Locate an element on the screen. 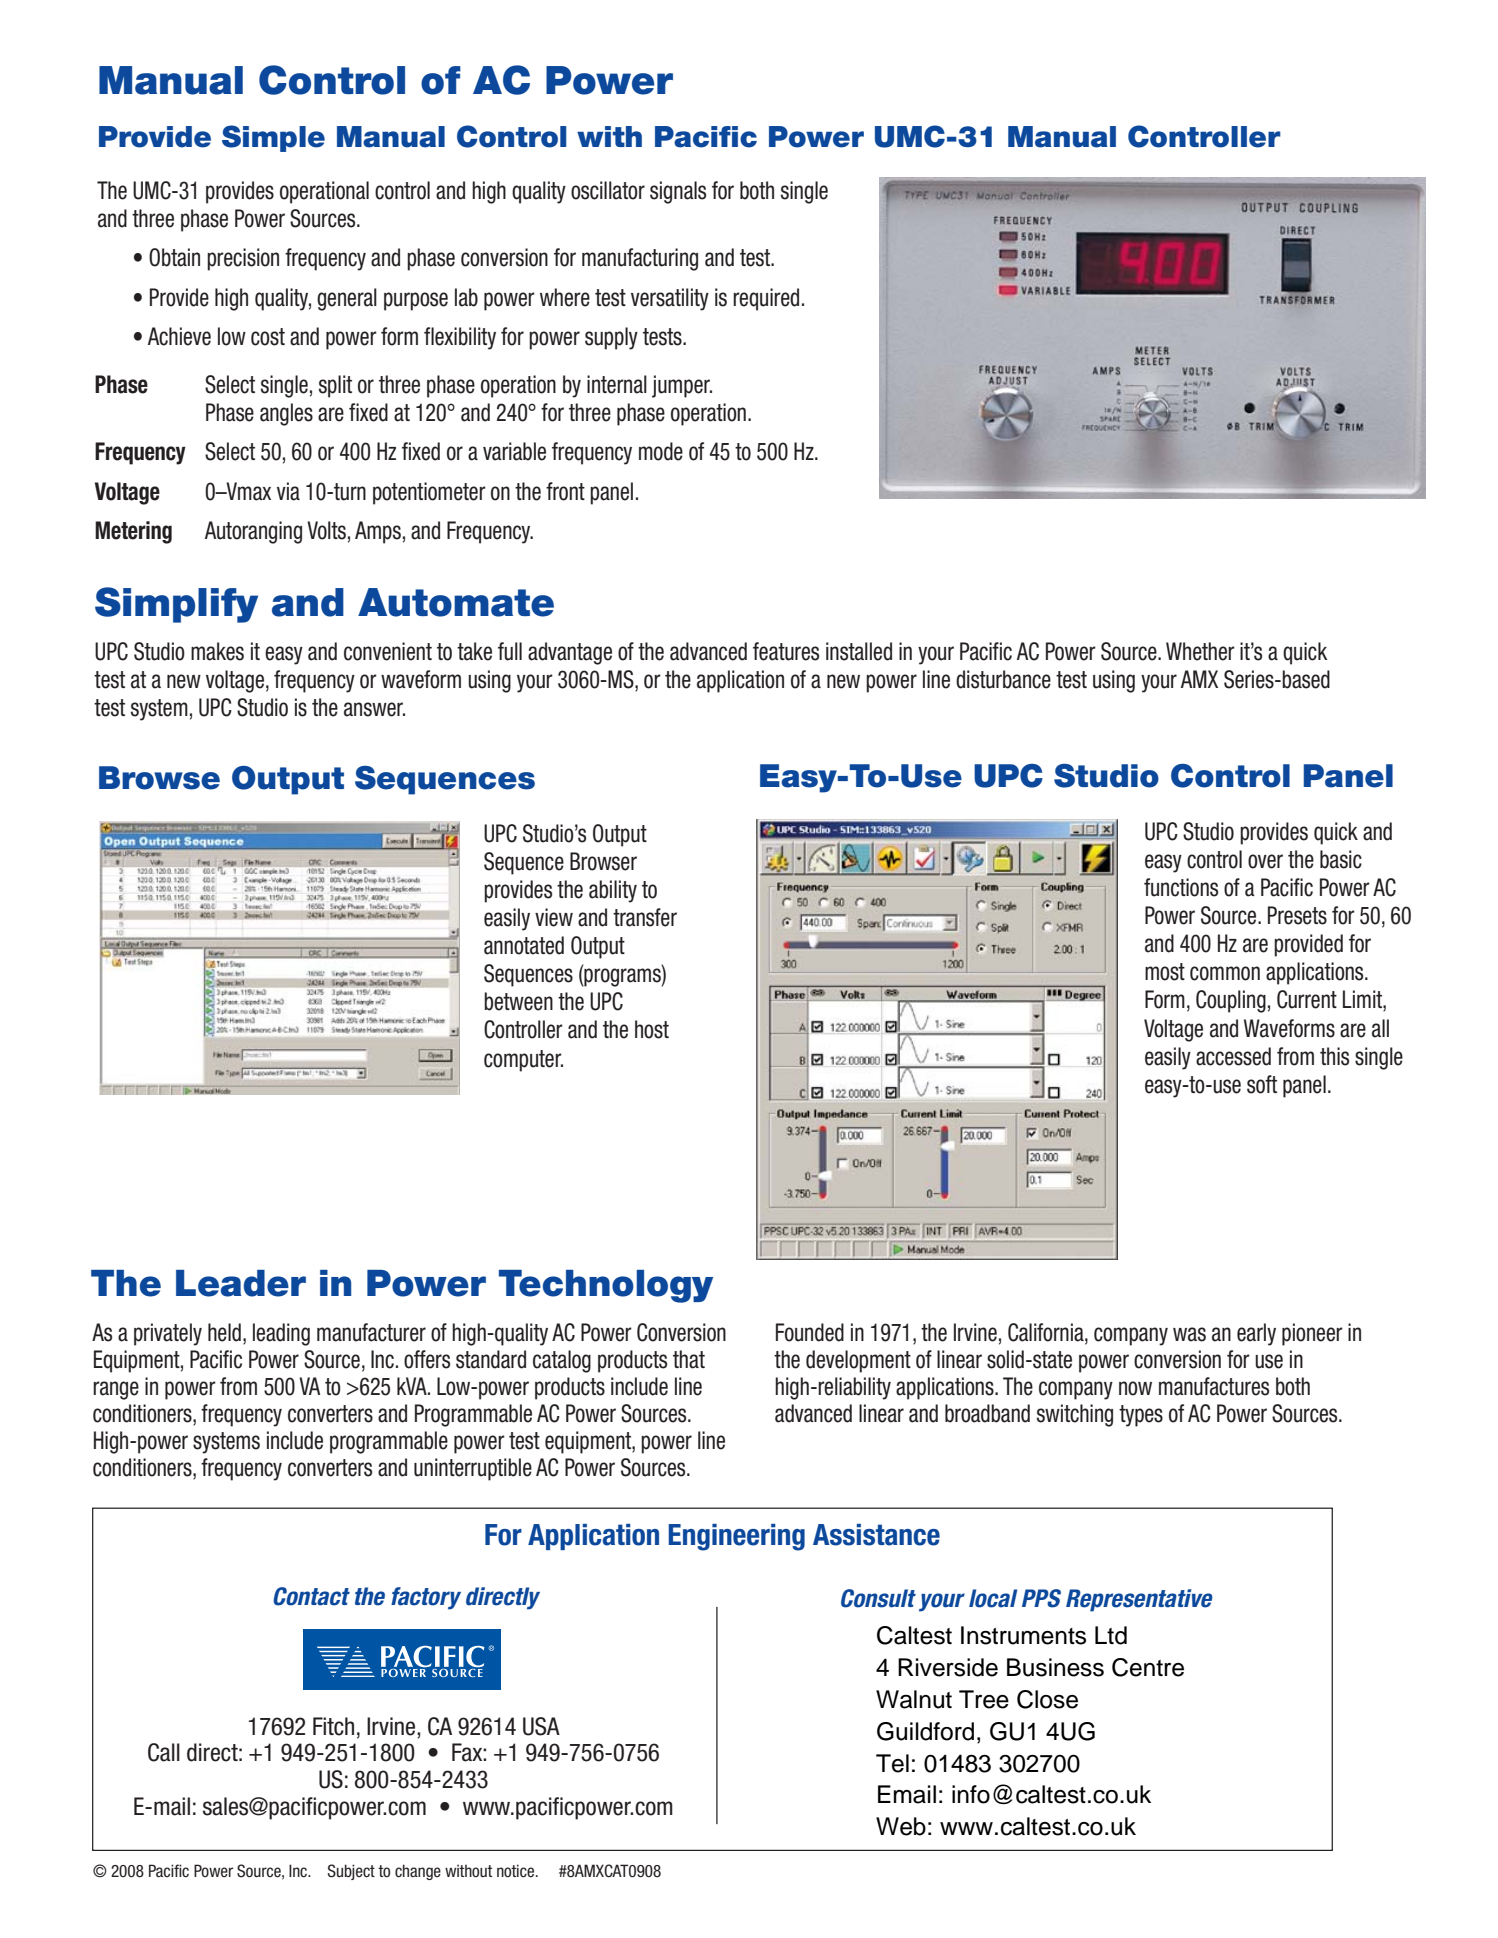  signals is located at coordinates (678, 192).
